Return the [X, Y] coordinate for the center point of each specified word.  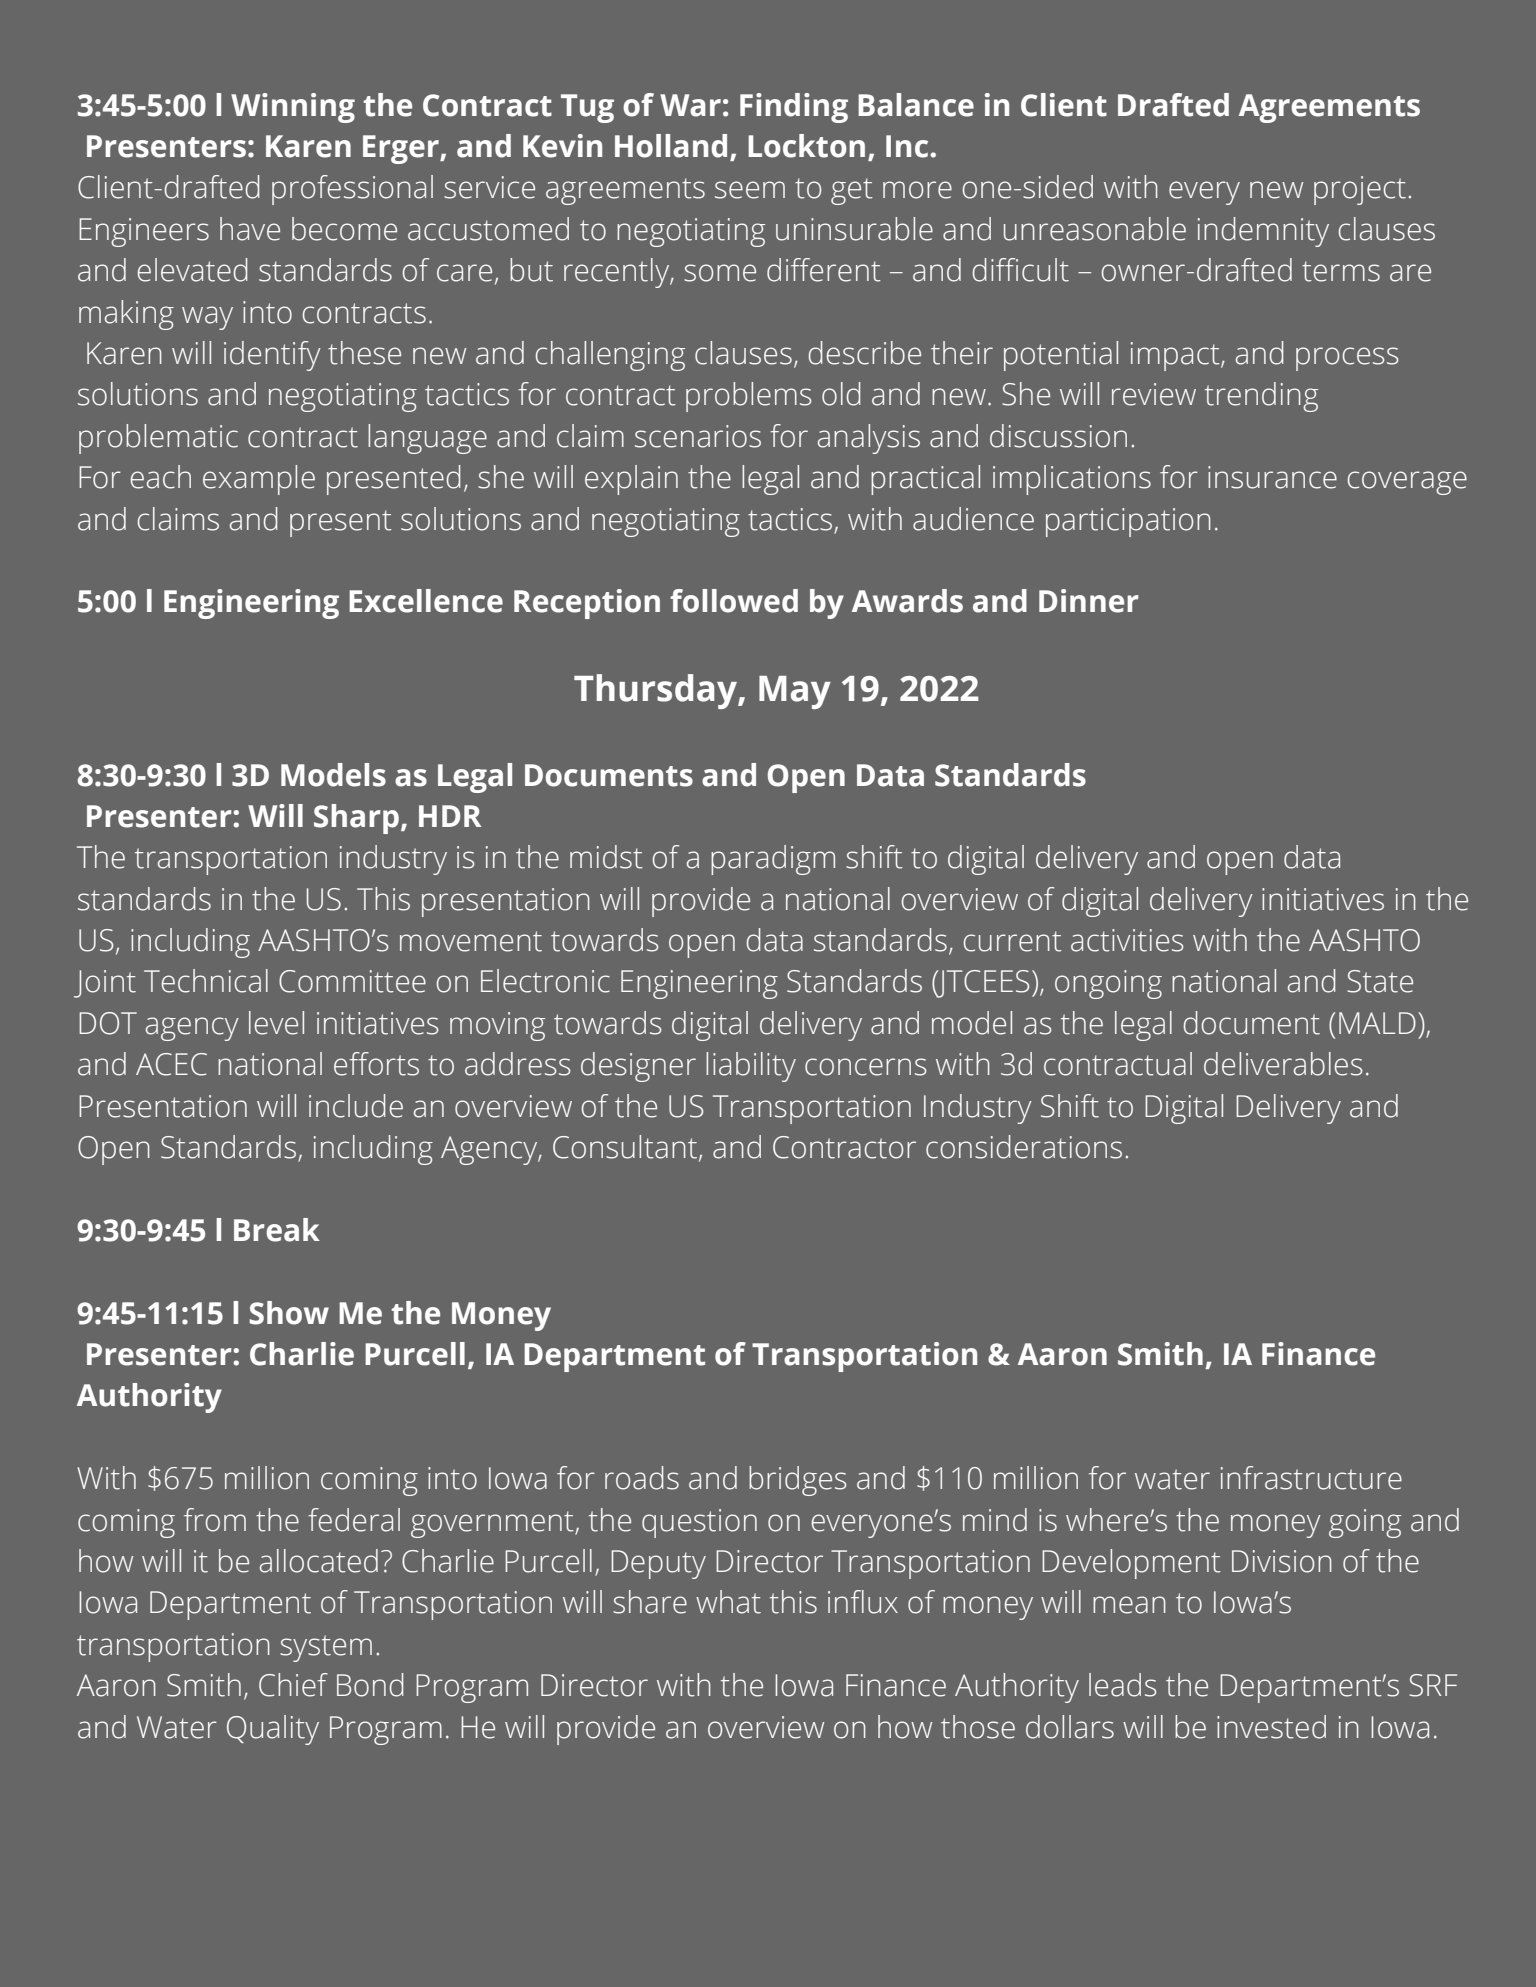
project [1360, 190]
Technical [206, 981]
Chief [293, 1685]
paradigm [773, 860]
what [728, 1602]
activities [1127, 940]
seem [750, 190]
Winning [293, 108]
